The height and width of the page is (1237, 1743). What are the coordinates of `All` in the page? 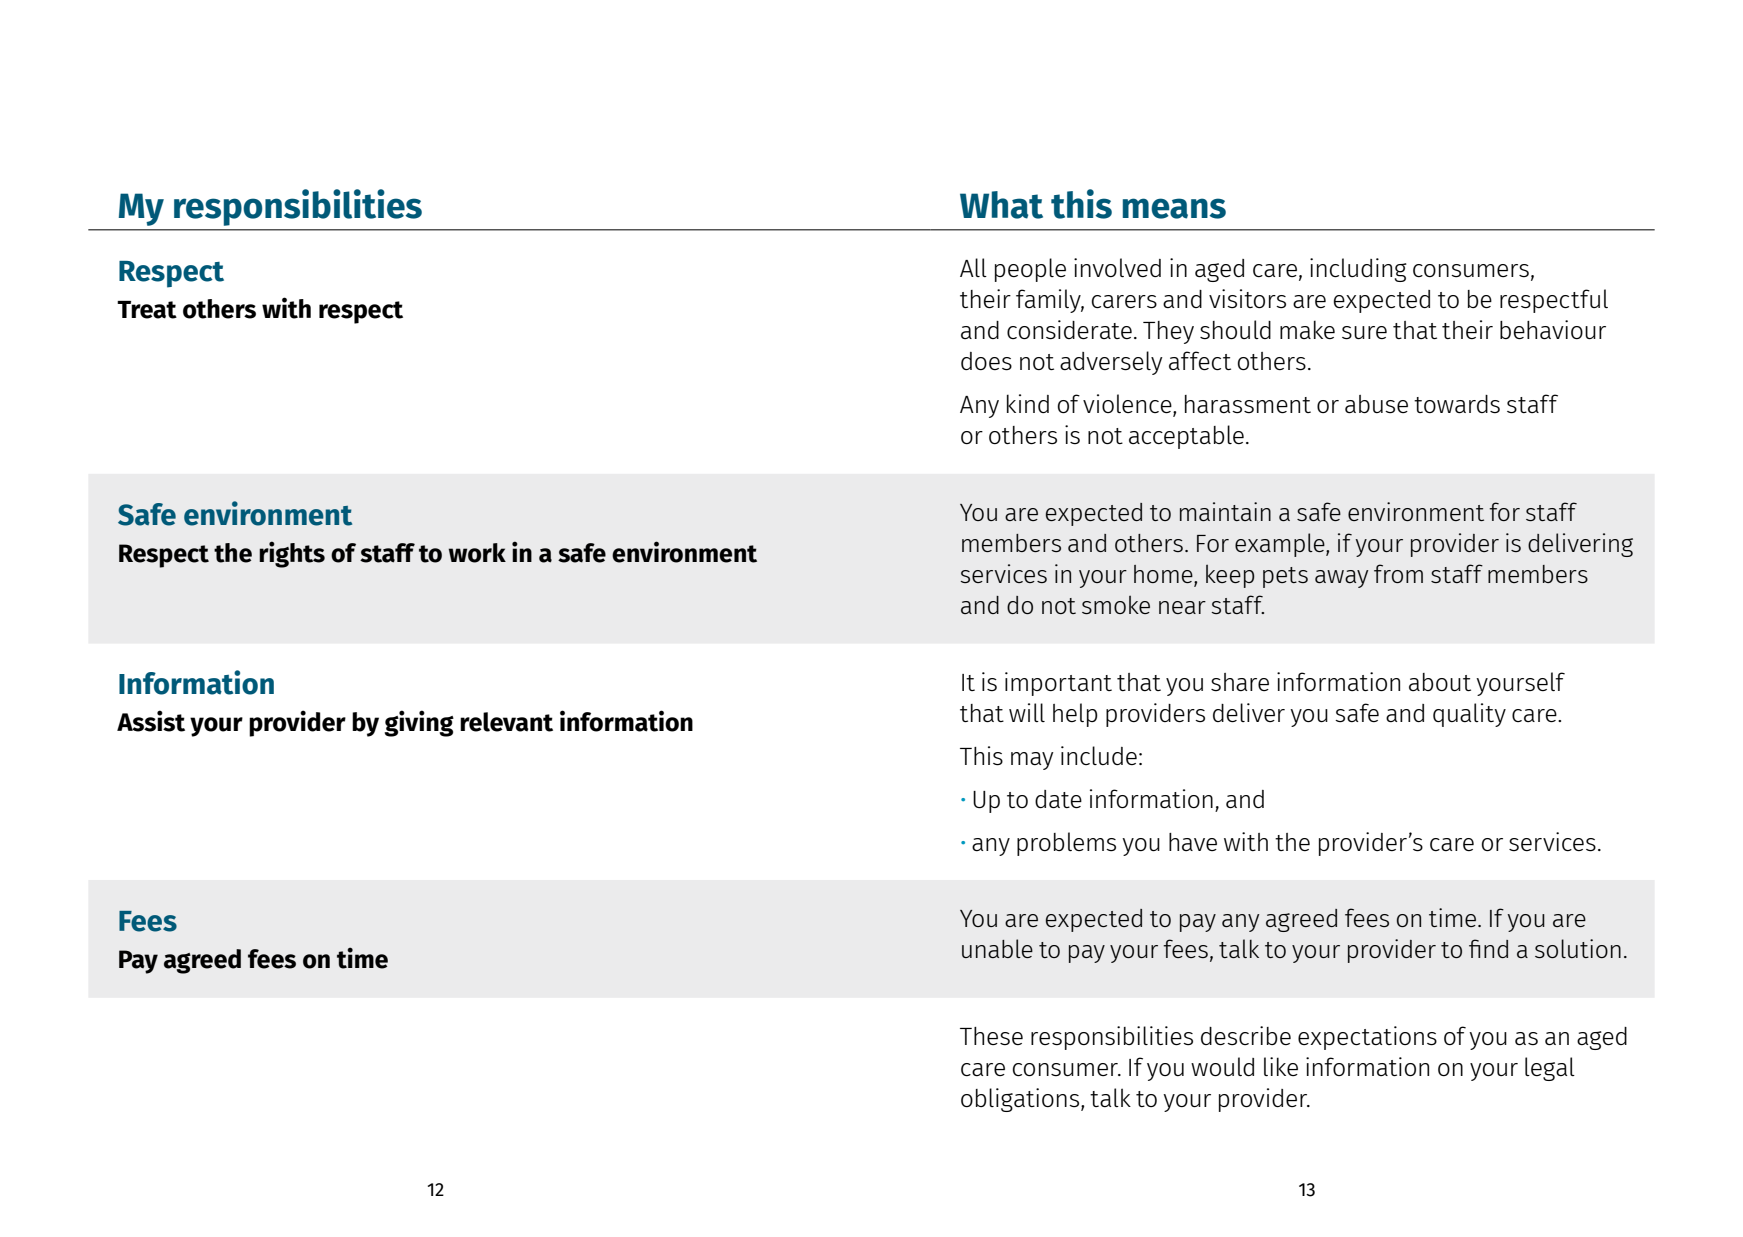 It's located at (973, 267).
